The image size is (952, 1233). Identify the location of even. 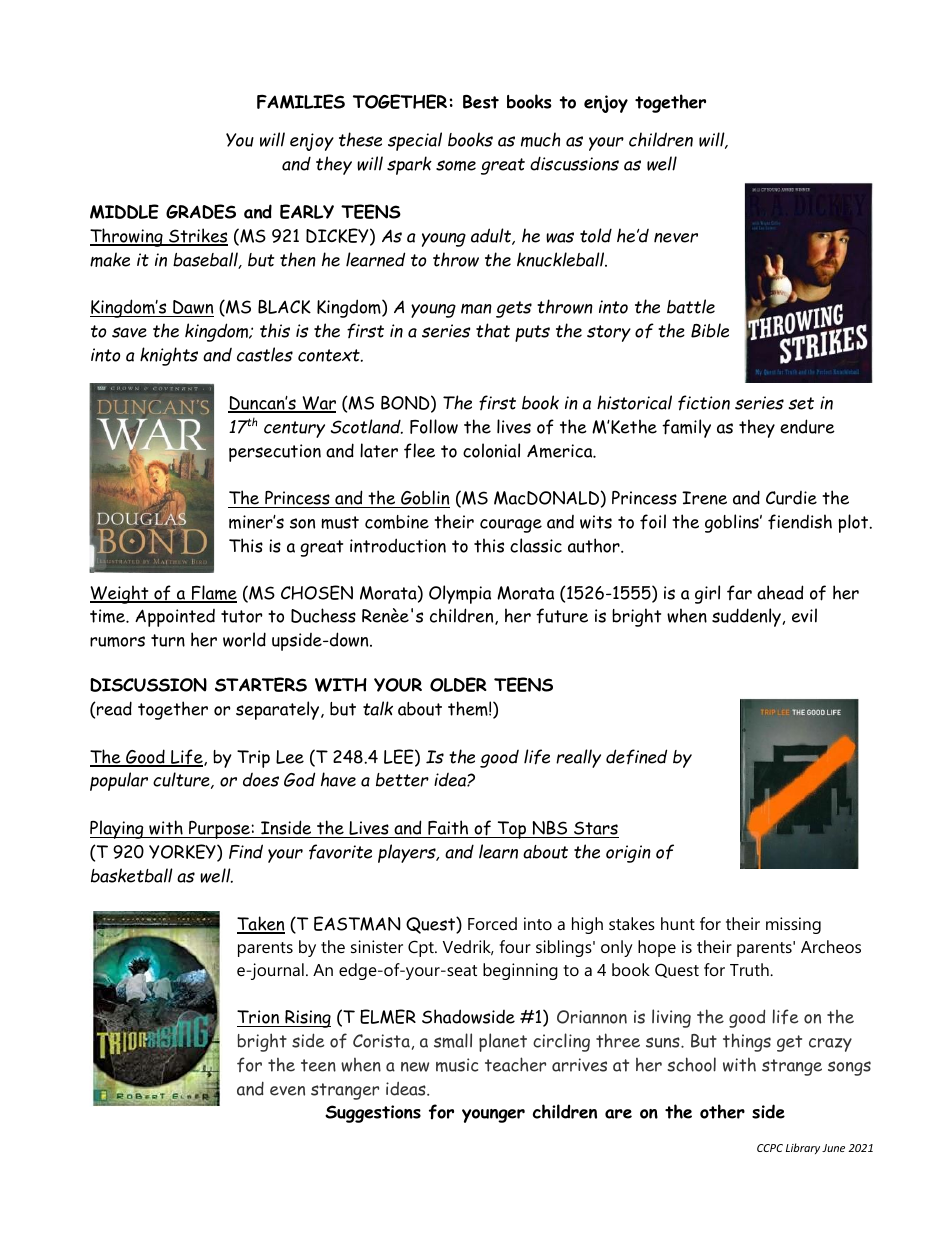
(287, 1091).
